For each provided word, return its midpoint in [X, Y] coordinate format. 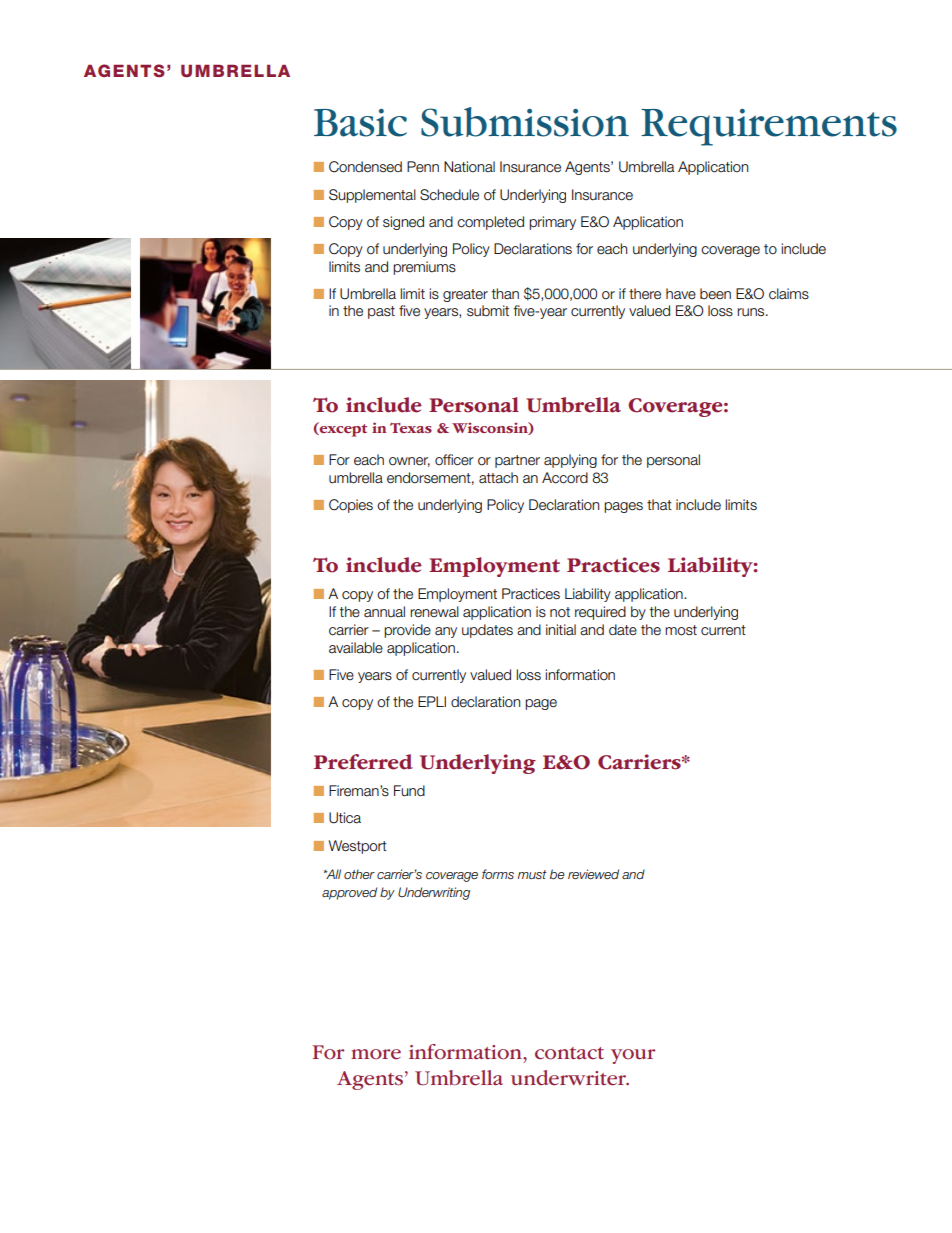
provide [407, 631]
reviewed [593, 874]
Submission [525, 122]
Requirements [769, 127]
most [681, 630]
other [359, 874]
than [505, 293]
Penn [423, 166]
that [659, 505]
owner [409, 462]
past [381, 312]
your [633, 1056]
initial [561, 629]
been [715, 294]
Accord [565, 478]
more [376, 1054]
